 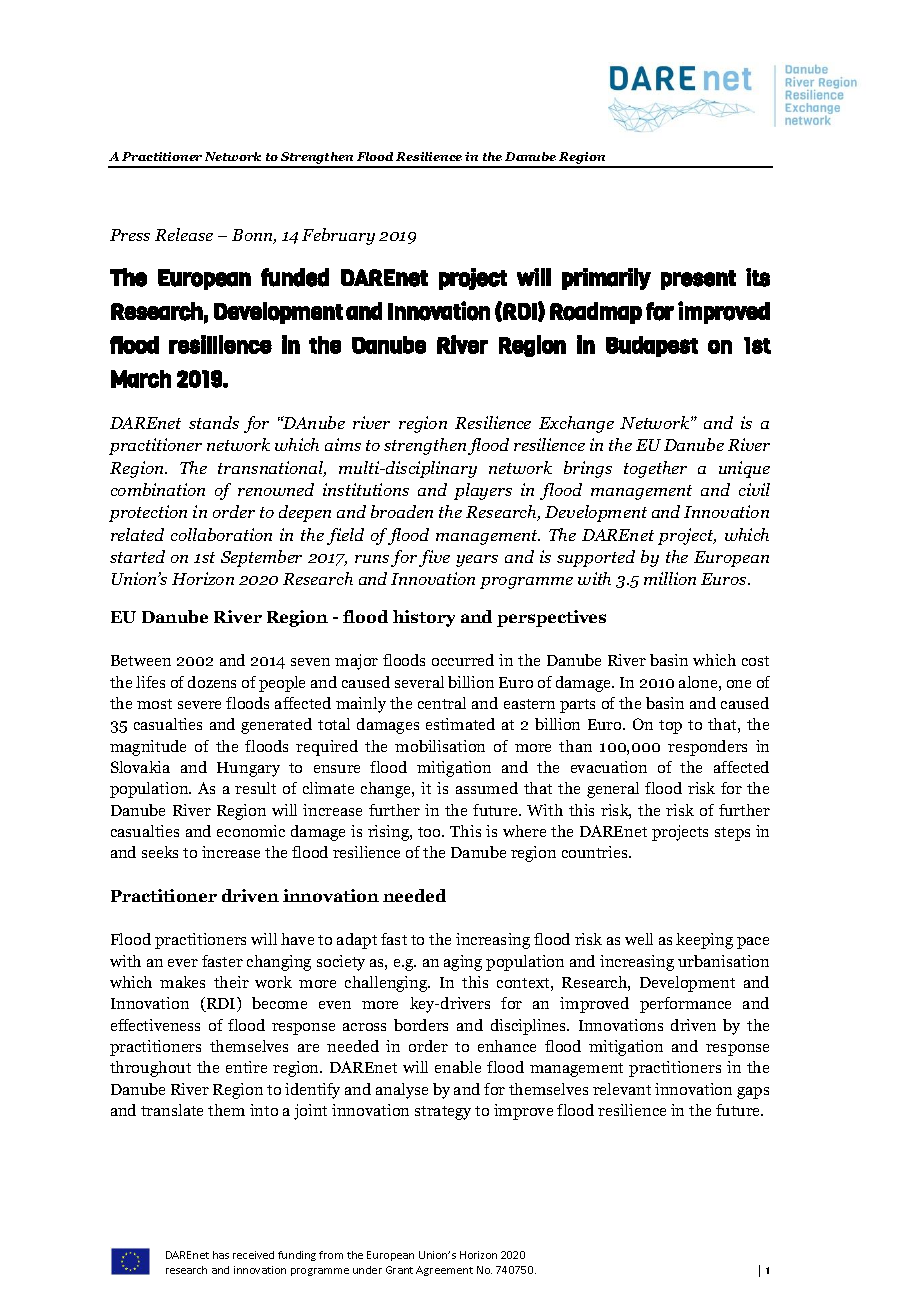 What do you see at coordinates (655, 469) in the screenshot?
I see `together` at bounding box center [655, 469].
